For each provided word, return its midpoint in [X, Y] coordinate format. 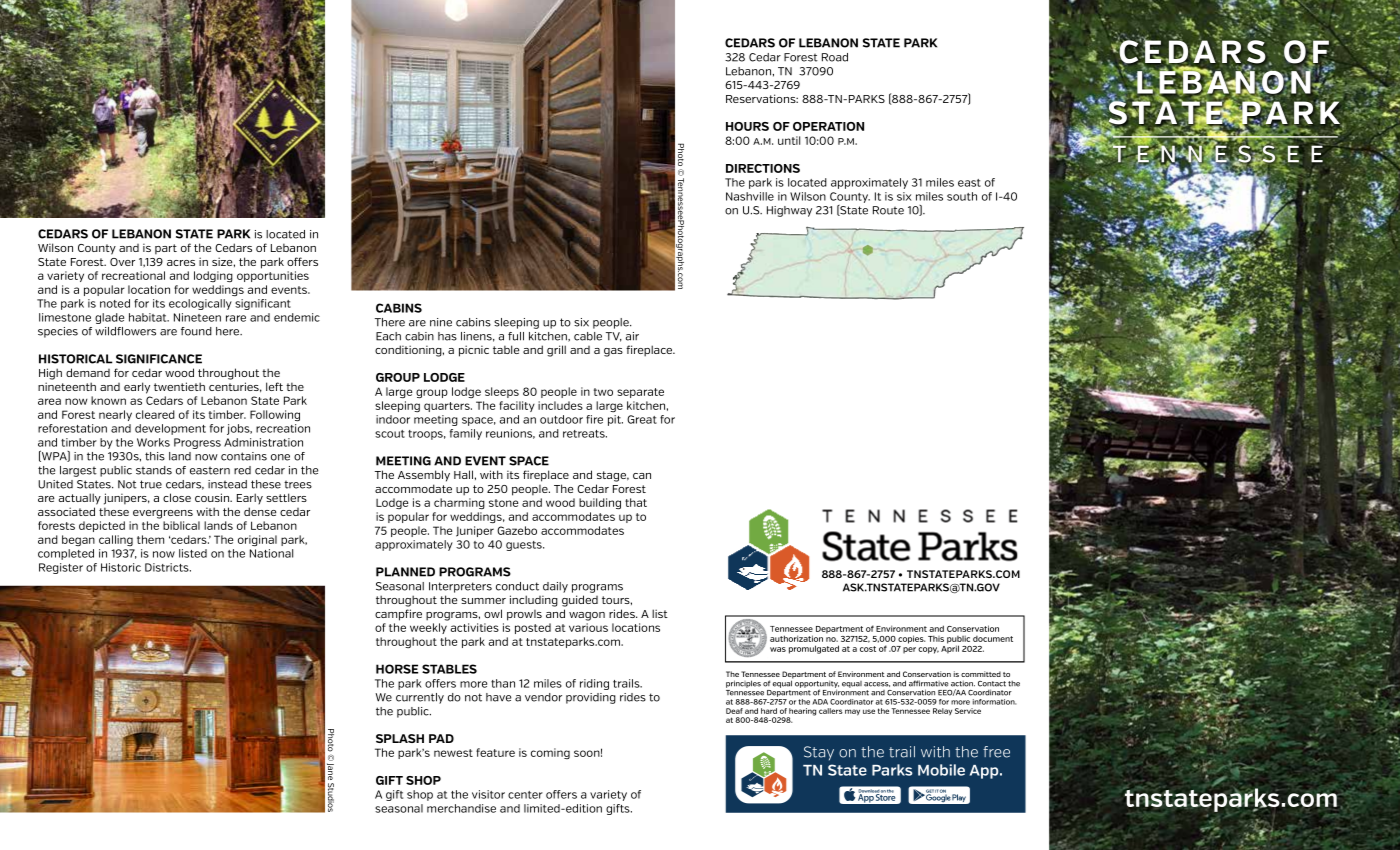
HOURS [747, 126]
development [170, 429]
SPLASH [400, 738]
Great [642, 419]
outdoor [561, 419]
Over [122, 262]
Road [835, 57]
